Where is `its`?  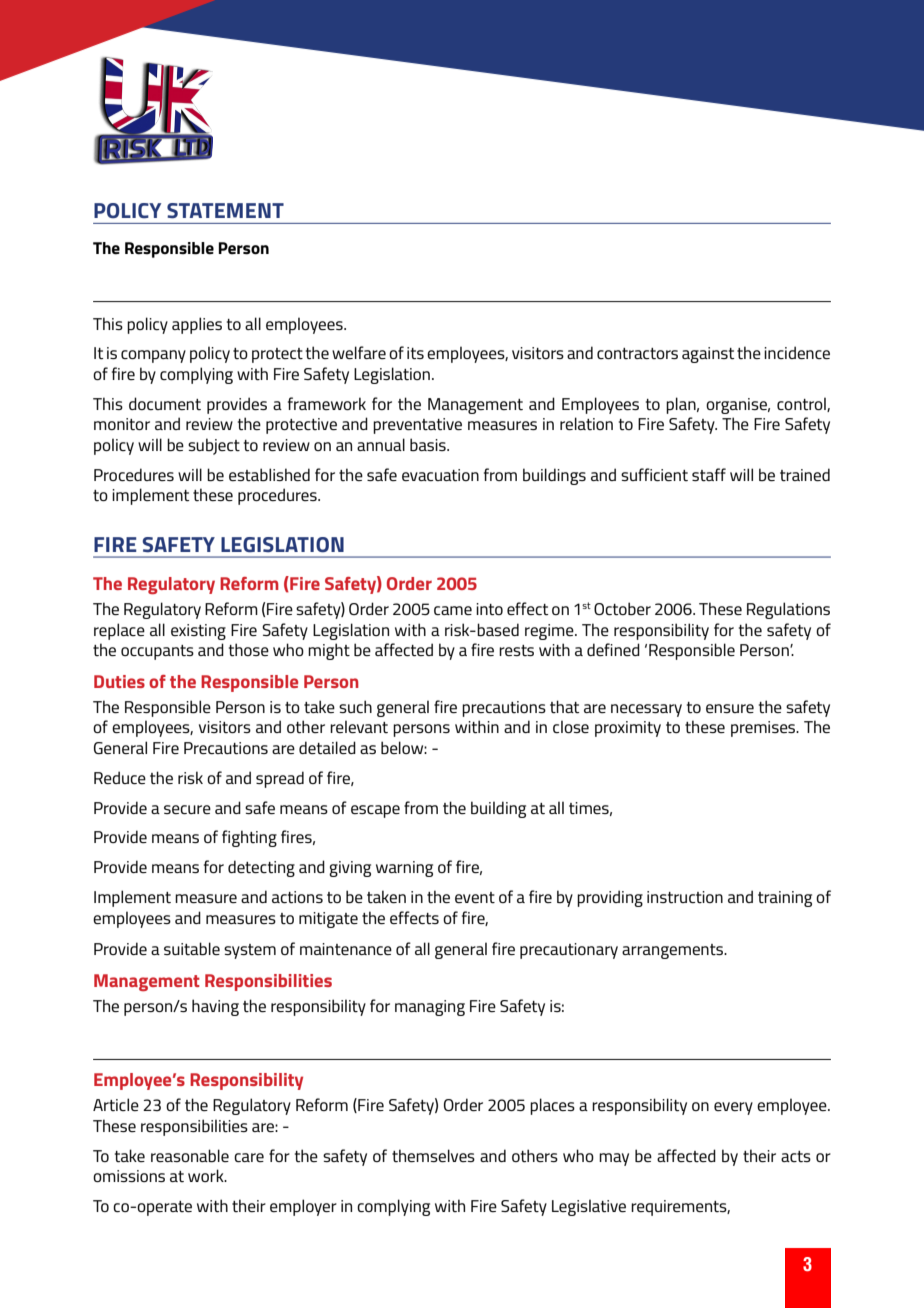
its is located at coordinates (415, 353).
